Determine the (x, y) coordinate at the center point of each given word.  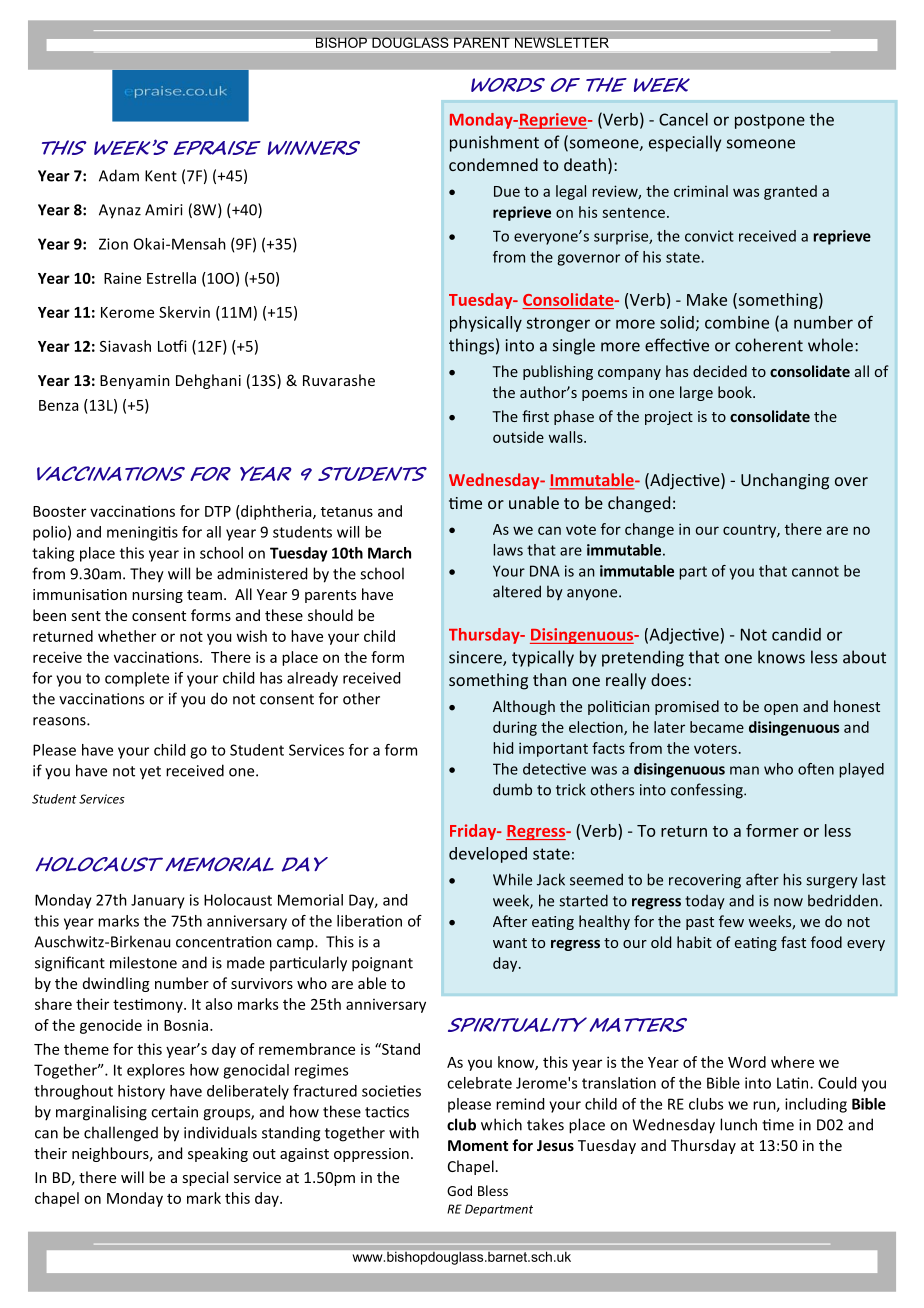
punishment (494, 143)
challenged (121, 1134)
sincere (476, 658)
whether (127, 636)
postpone (770, 121)
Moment (478, 1145)
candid (796, 634)
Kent (161, 176)
